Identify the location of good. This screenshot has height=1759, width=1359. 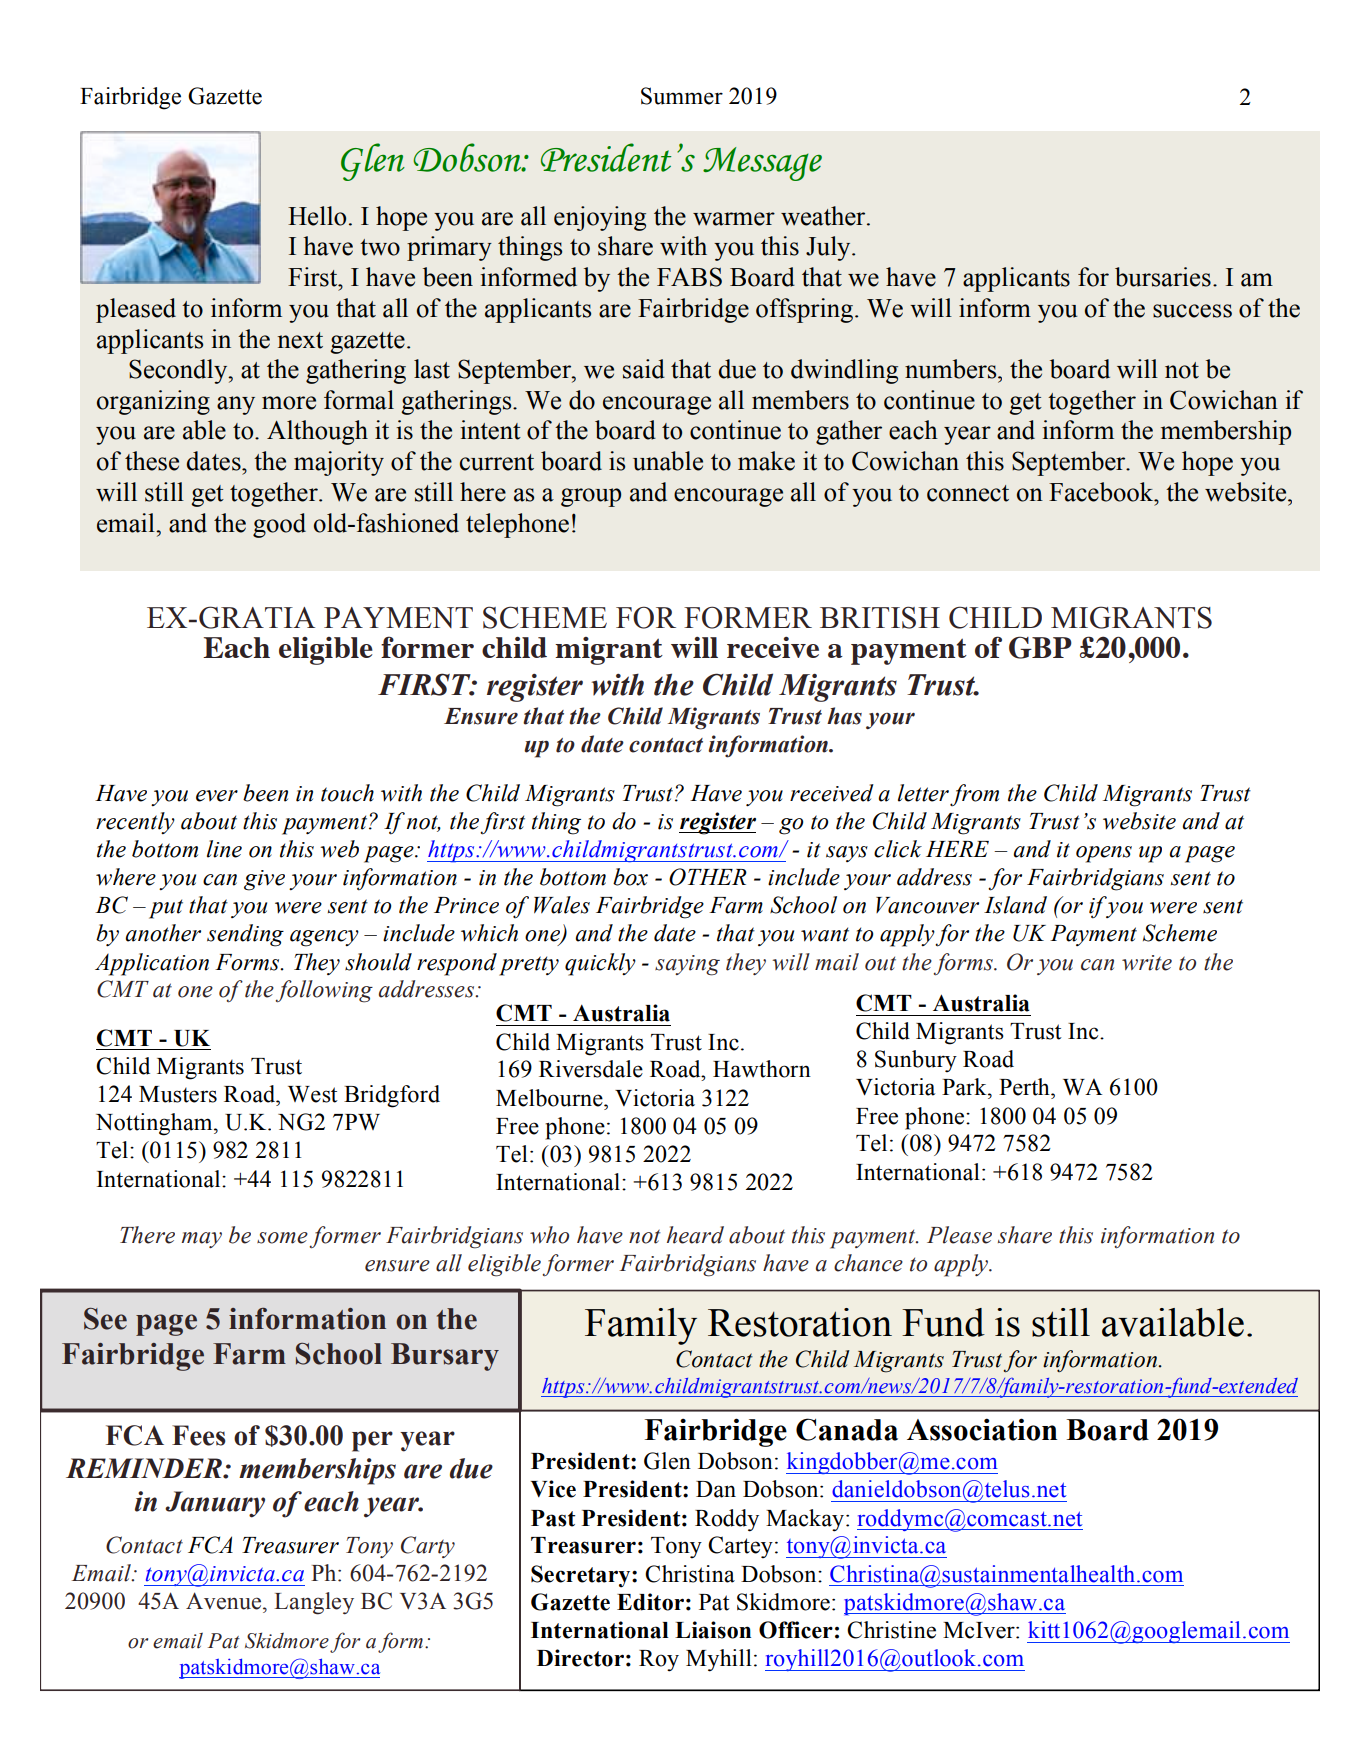
(279, 525).
